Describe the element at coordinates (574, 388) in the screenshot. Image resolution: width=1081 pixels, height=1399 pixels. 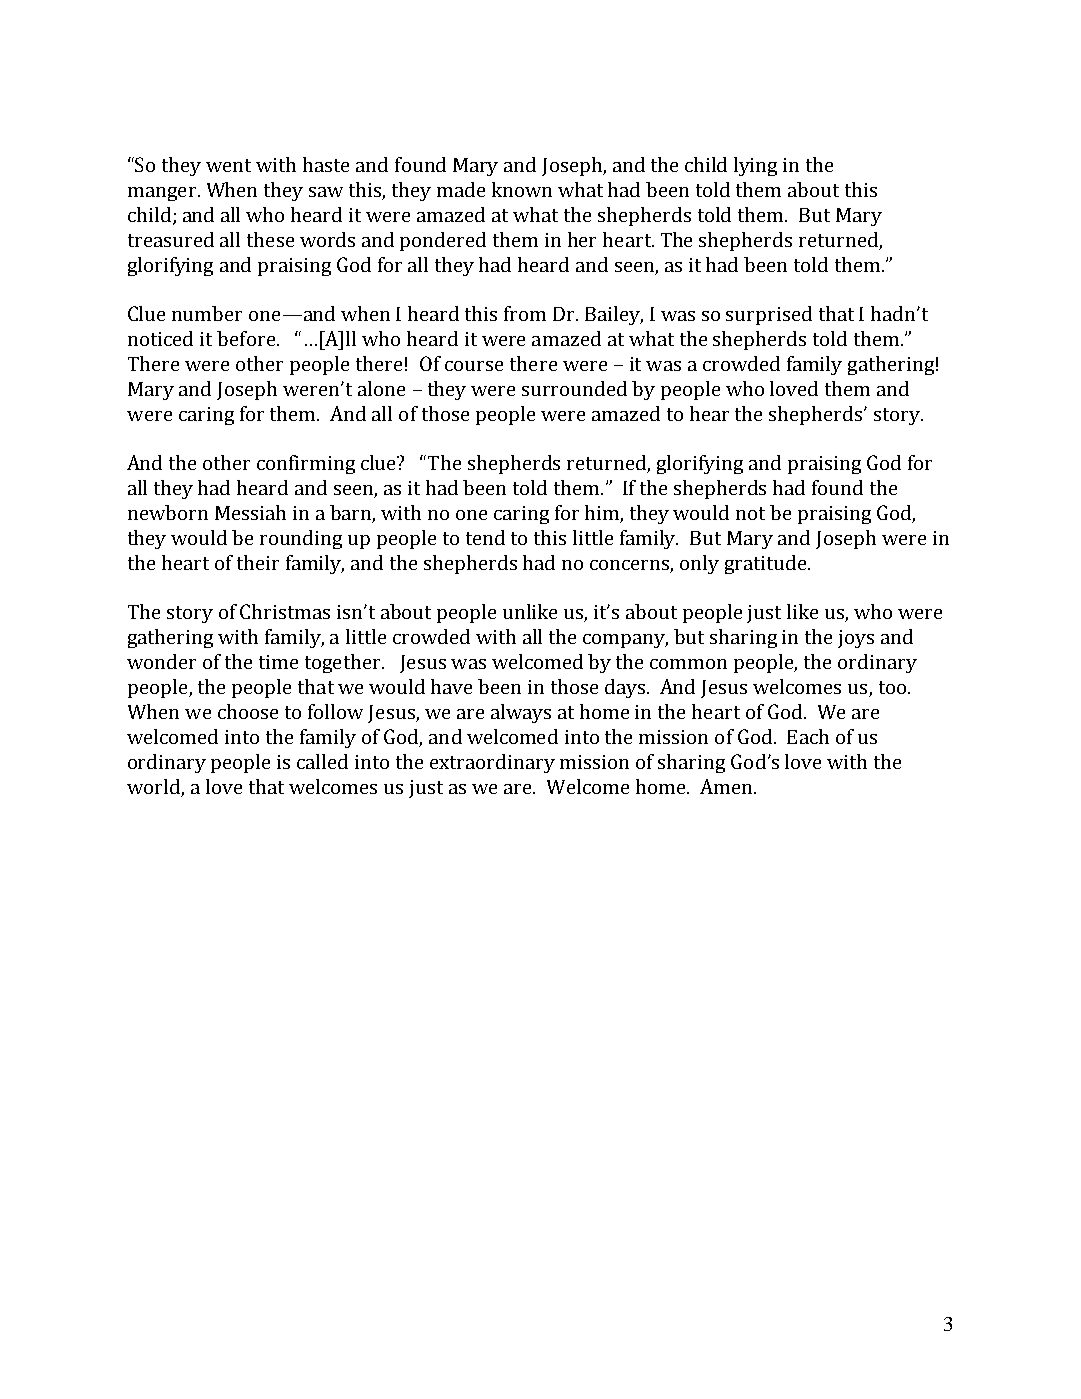
I see `surrounded` at that location.
